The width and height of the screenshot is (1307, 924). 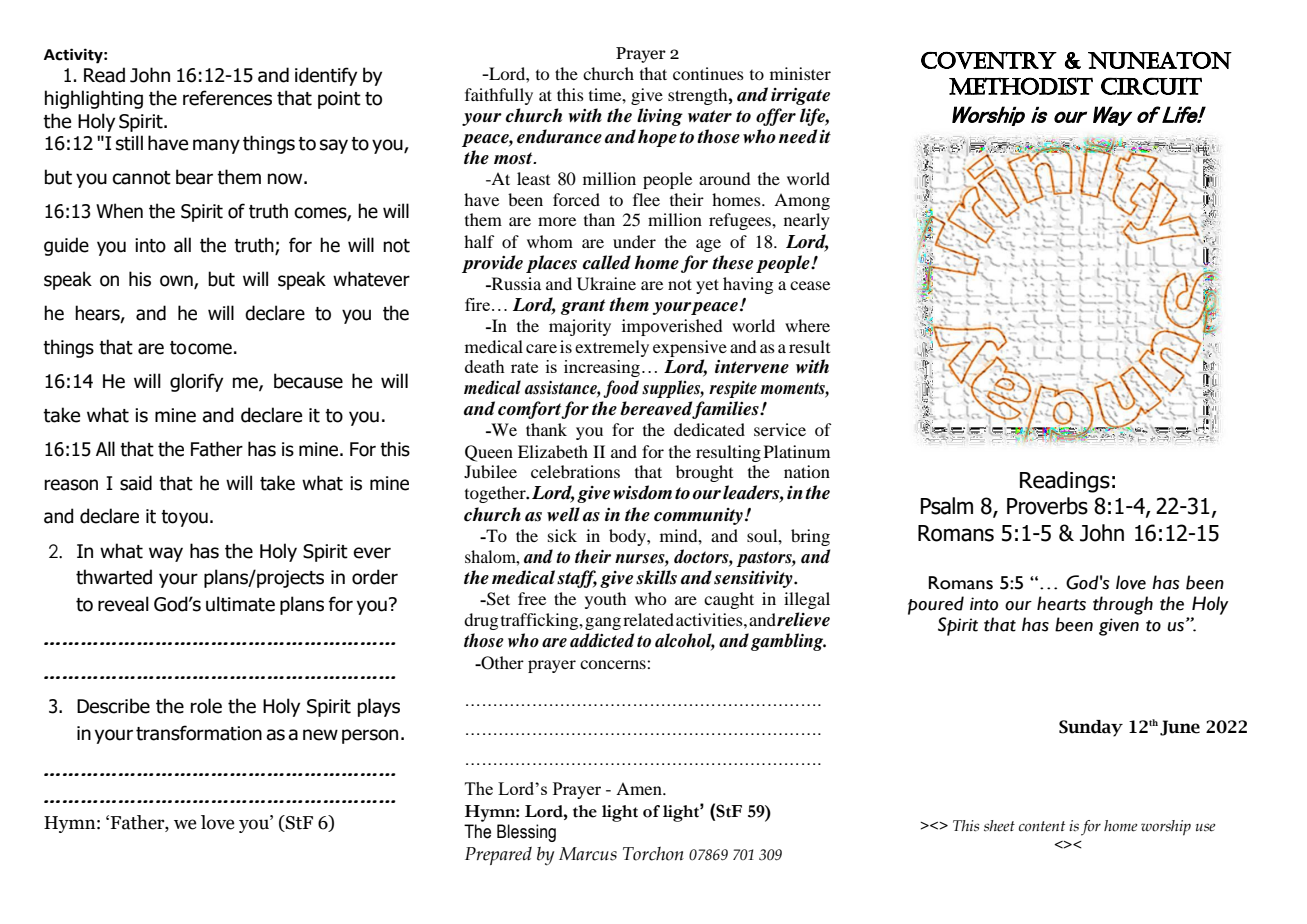 What do you see at coordinates (1091, 728) in the screenshot?
I see `Sunday` at bounding box center [1091, 728].
